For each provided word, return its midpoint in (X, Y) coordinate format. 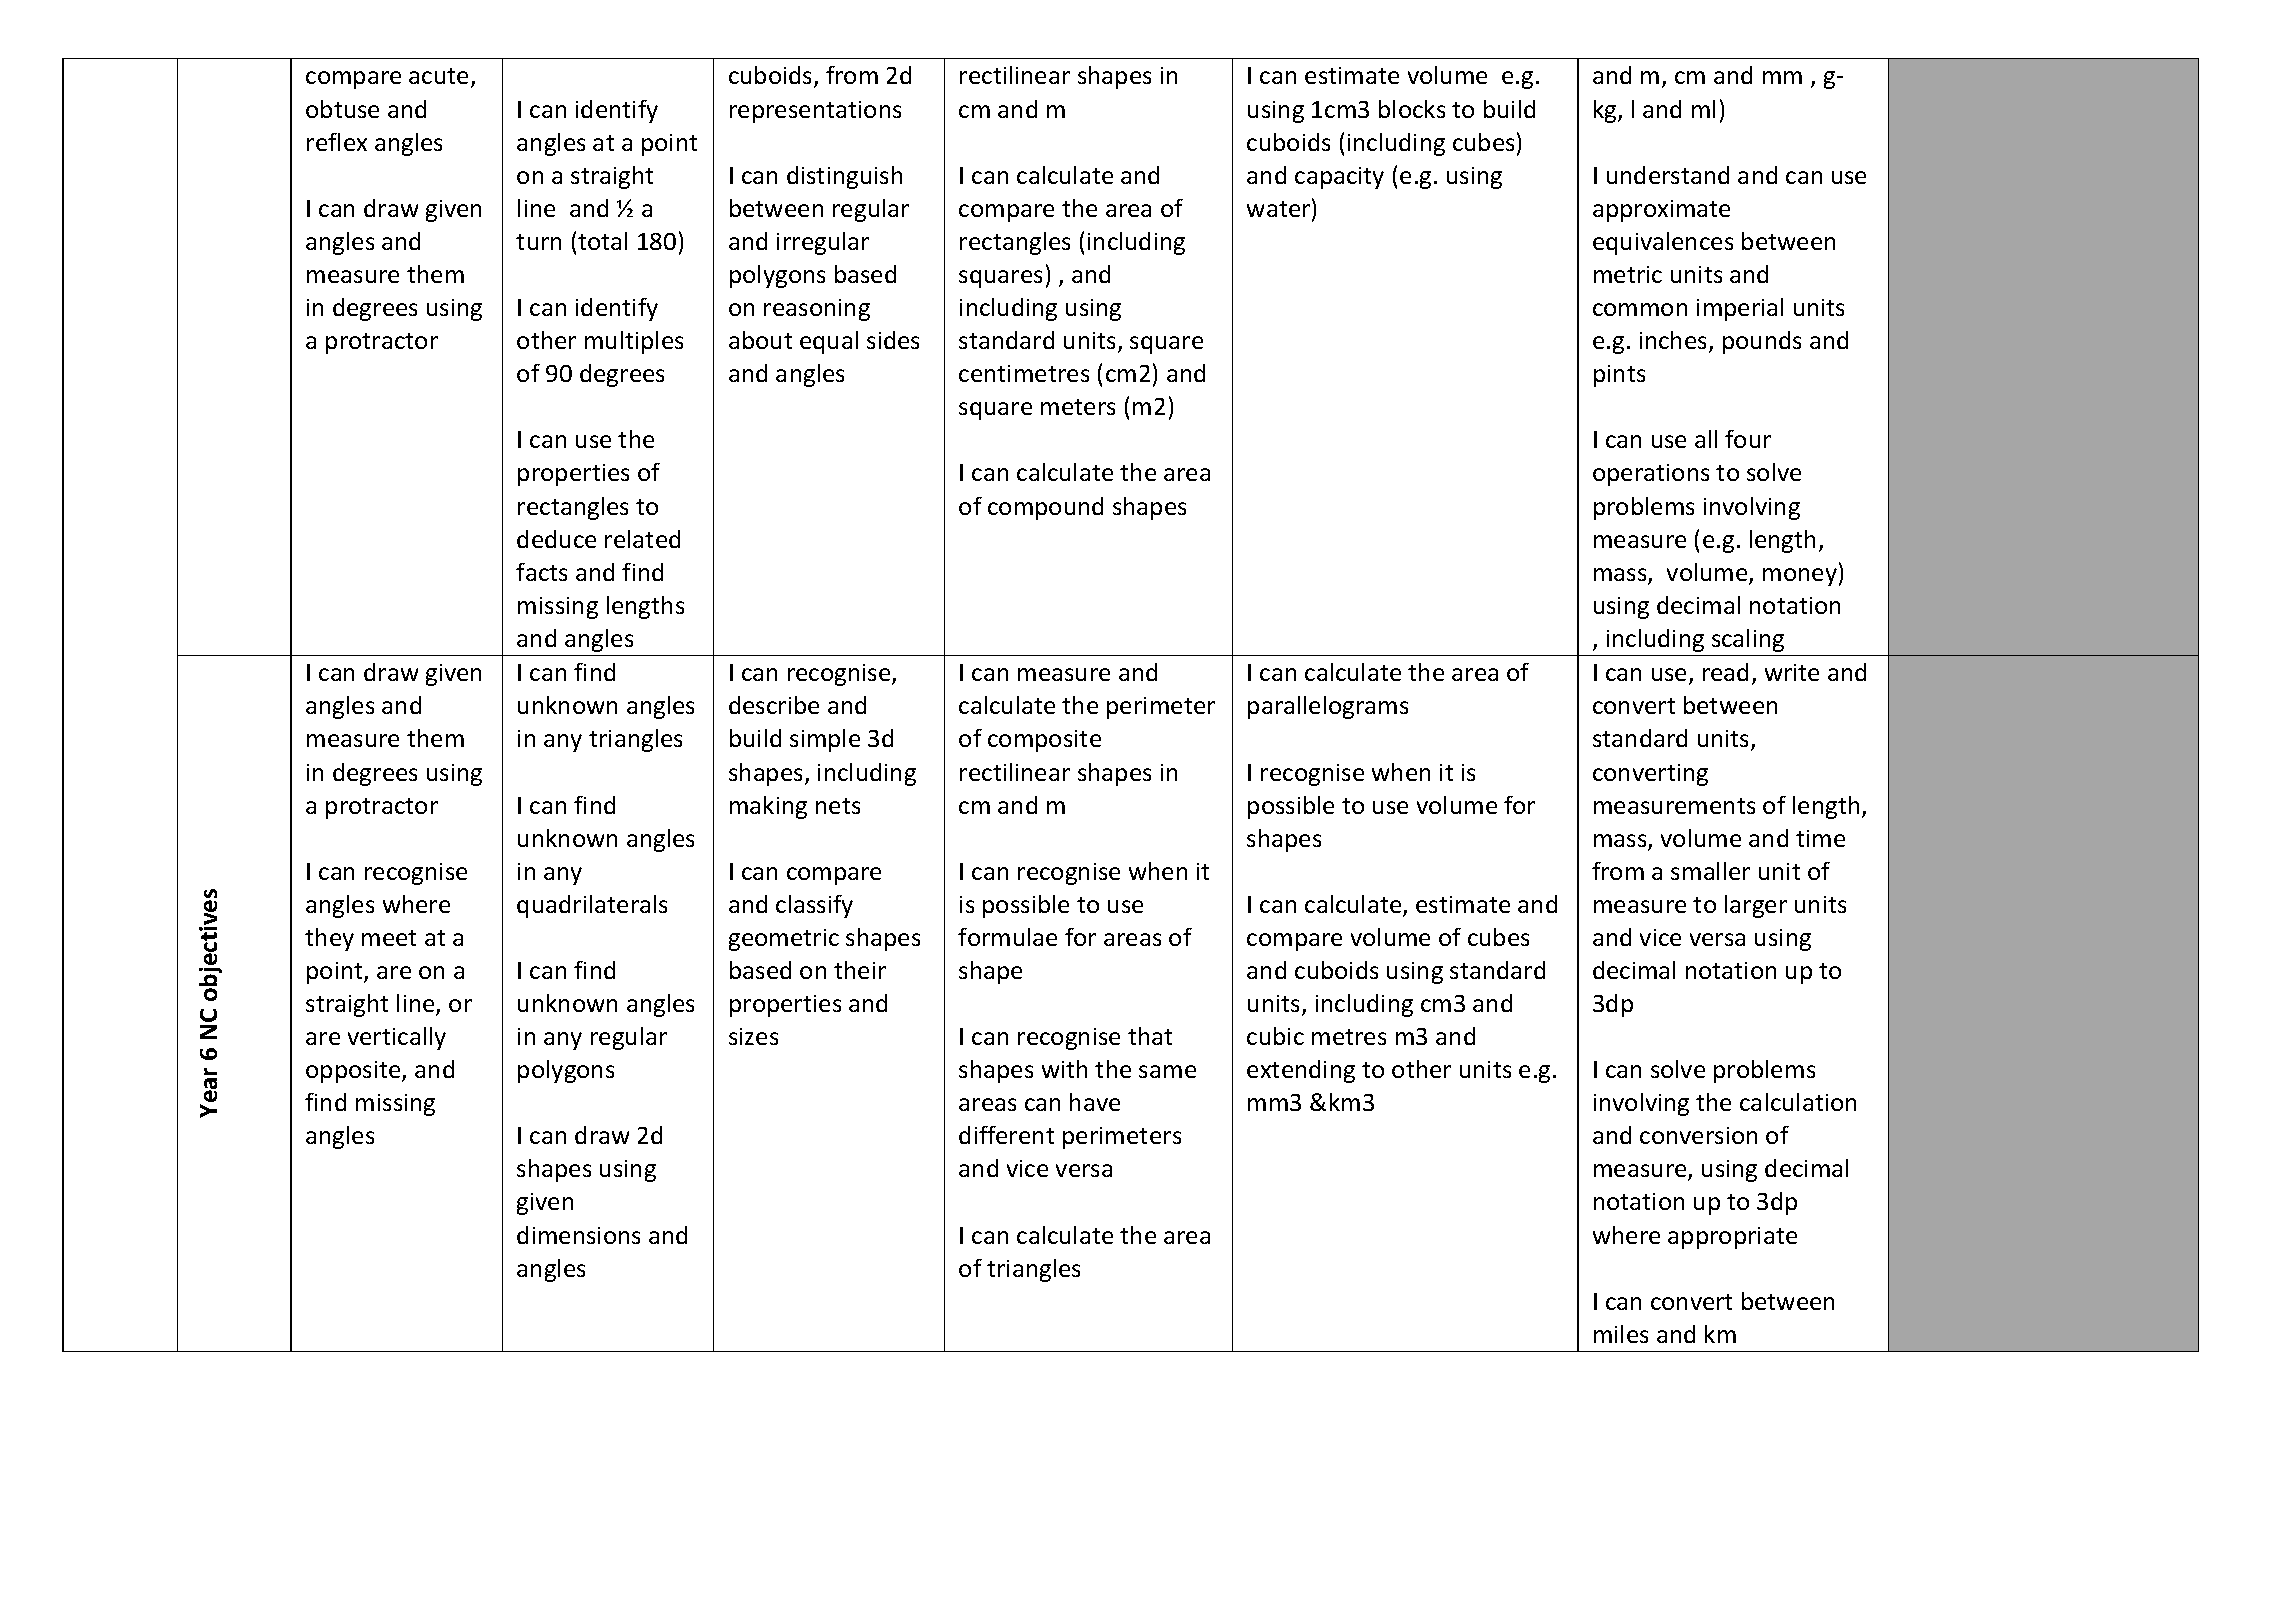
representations (815, 112)
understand (1668, 175)
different (1006, 1135)
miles (1621, 1334)
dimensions (578, 1235)
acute (438, 76)
